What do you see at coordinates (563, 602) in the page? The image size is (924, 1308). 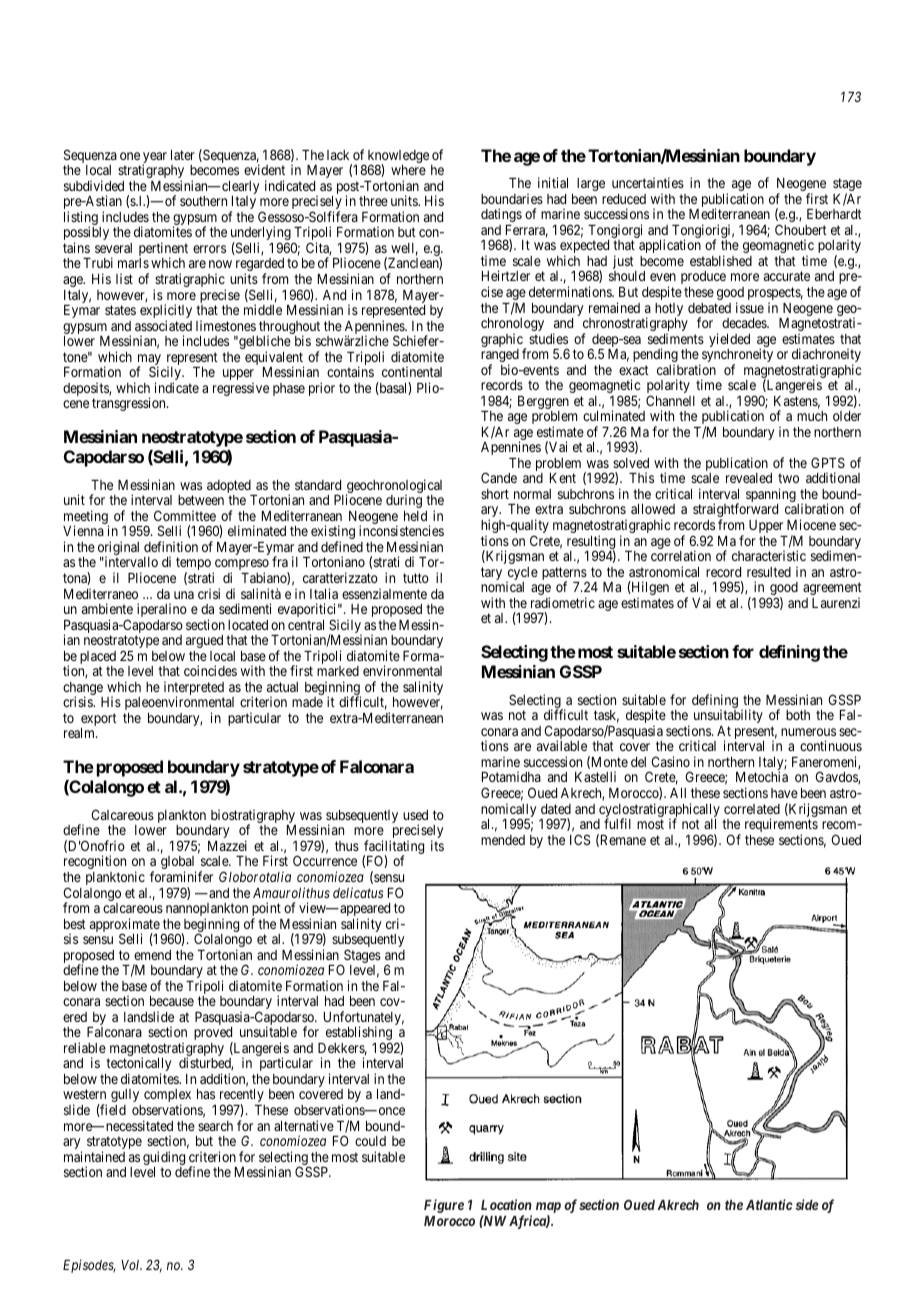 I see `radiometric` at bounding box center [563, 602].
